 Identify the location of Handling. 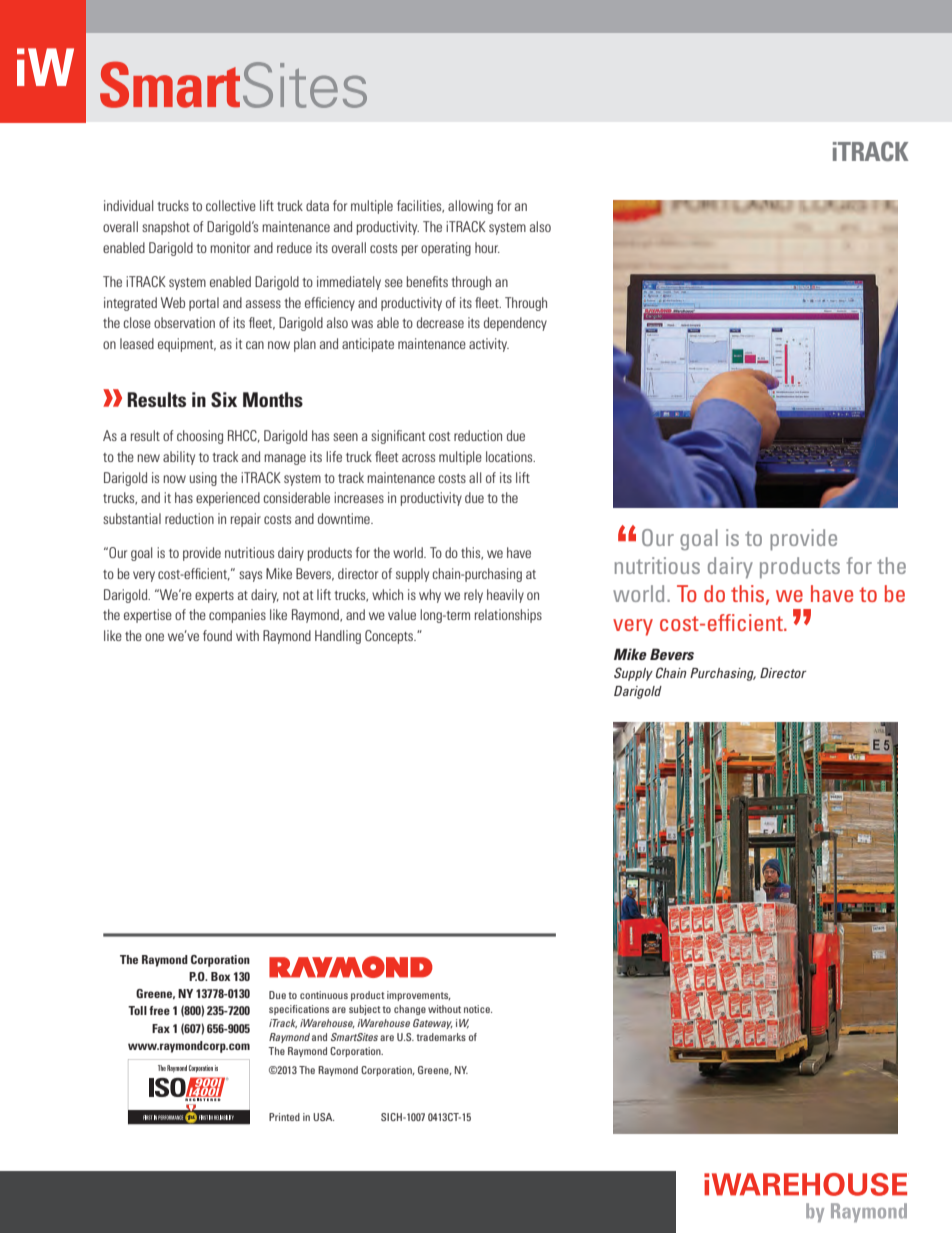
(338, 637).
